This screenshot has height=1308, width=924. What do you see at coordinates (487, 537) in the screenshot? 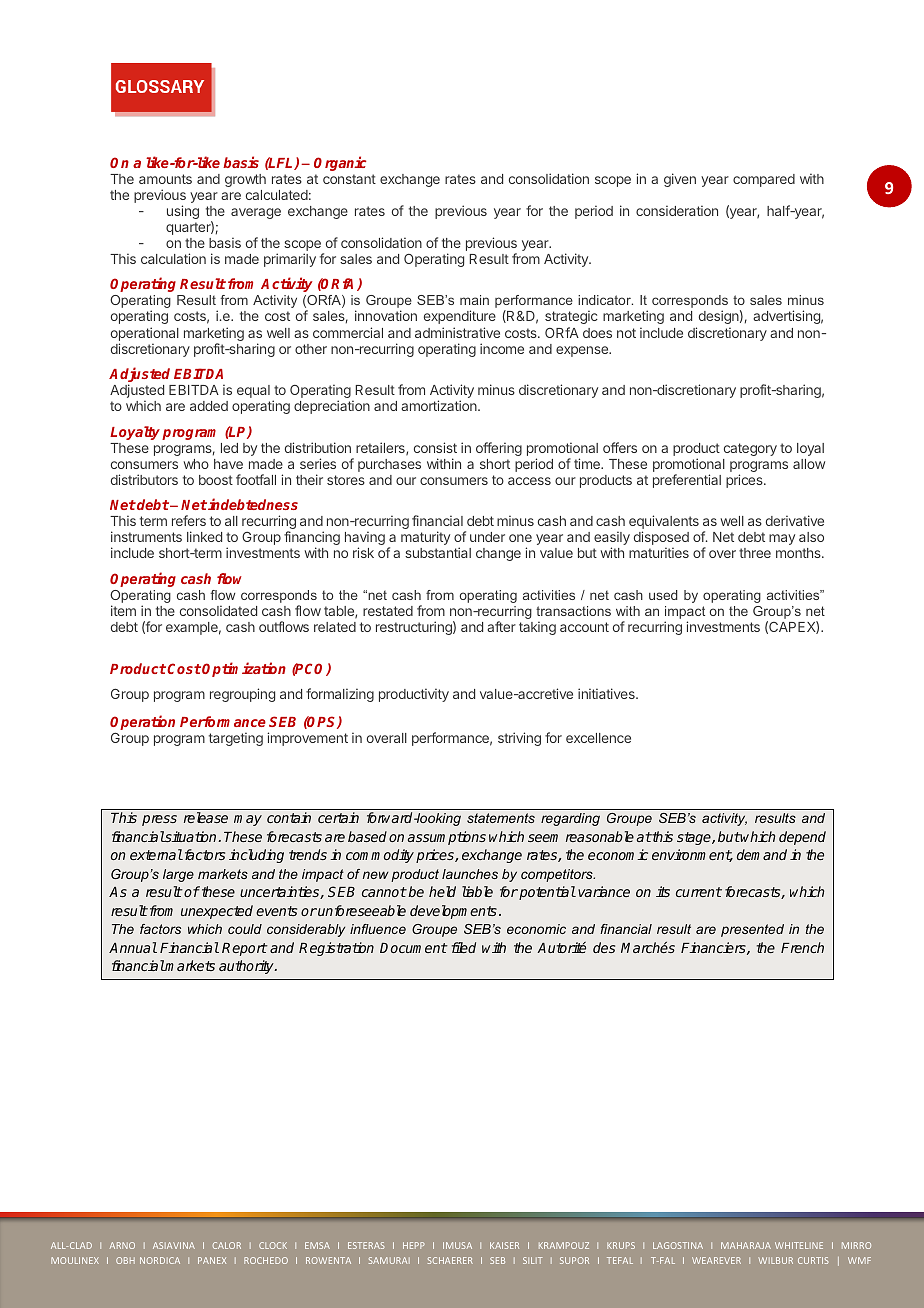
I see `under` at bounding box center [487, 537].
